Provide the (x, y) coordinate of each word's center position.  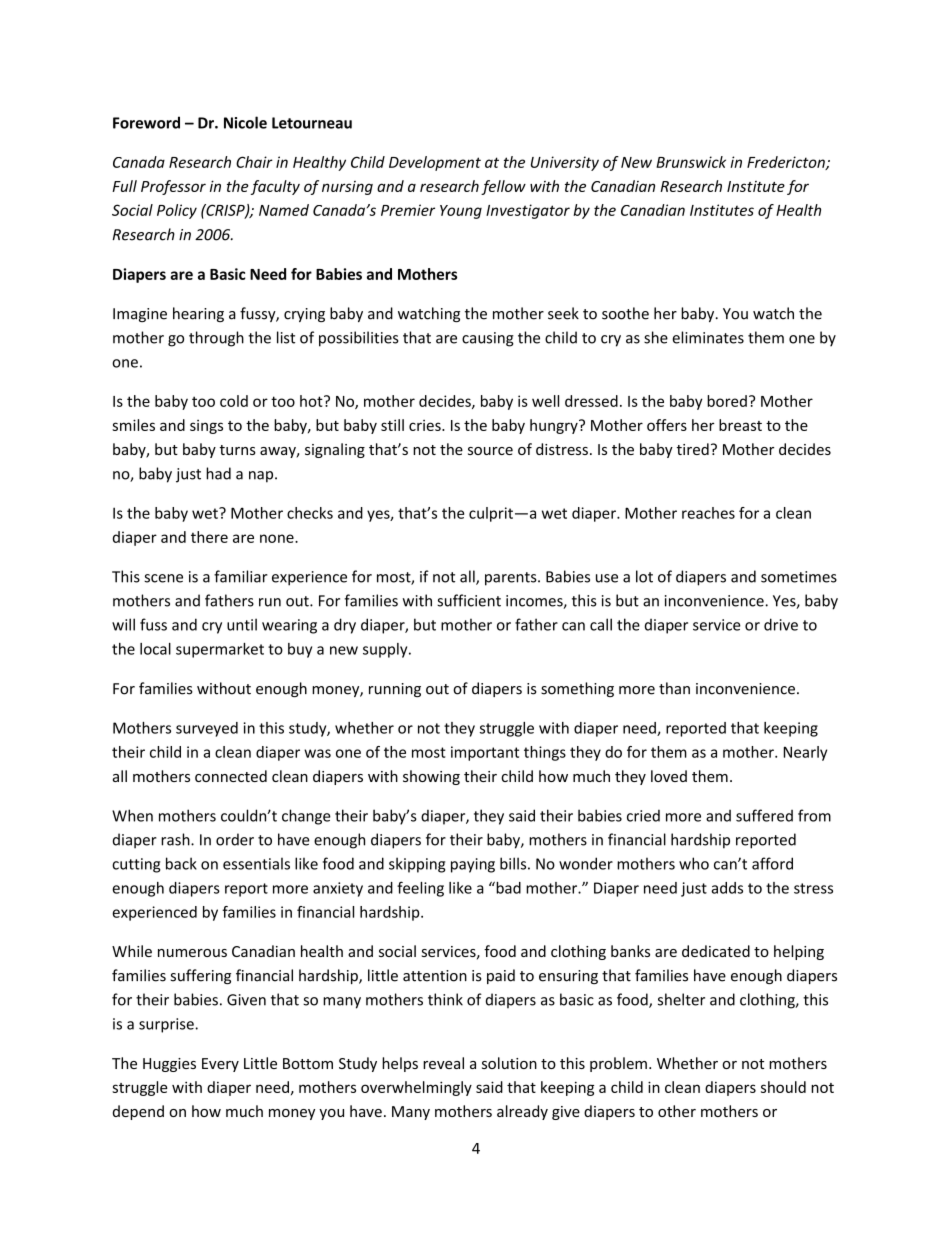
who (694, 863)
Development (435, 163)
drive (781, 624)
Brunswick (691, 162)
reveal (443, 1063)
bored (727, 401)
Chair (254, 162)
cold (234, 401)
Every (220, 1065)
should (783, 1087)
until (242, 624)
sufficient (469, 600)
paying (473, 865)
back (181, 863)
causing (488, 339)
